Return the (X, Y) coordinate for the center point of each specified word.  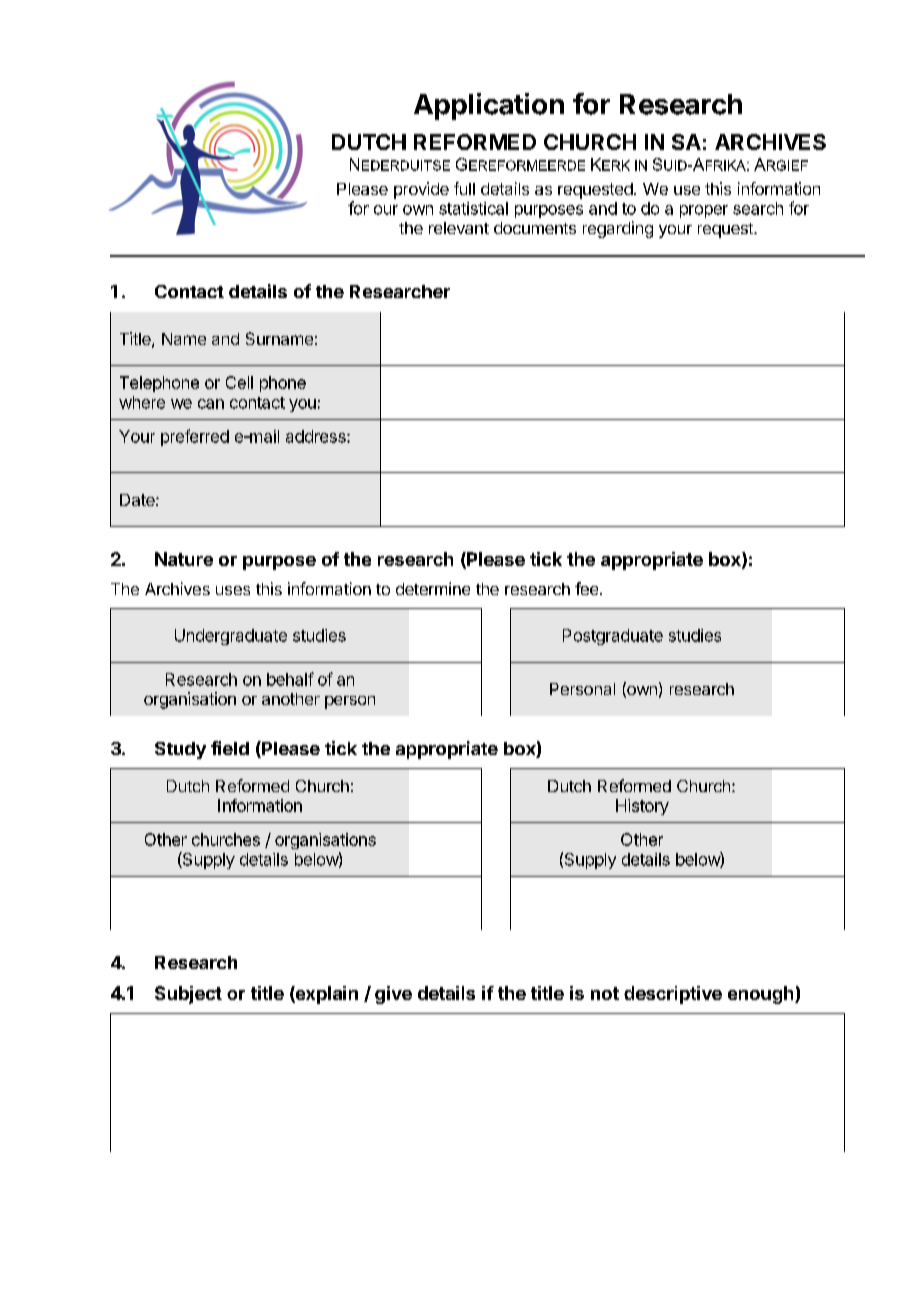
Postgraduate (613, 637)
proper (704, 211)
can (211, 404)
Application (489, 106)
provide (421, 190)
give (393, 995)
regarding (618, 229)
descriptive (673, 995)
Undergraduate (231, 637)
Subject (188, 995)
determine (433, 588)
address (317, 436)
